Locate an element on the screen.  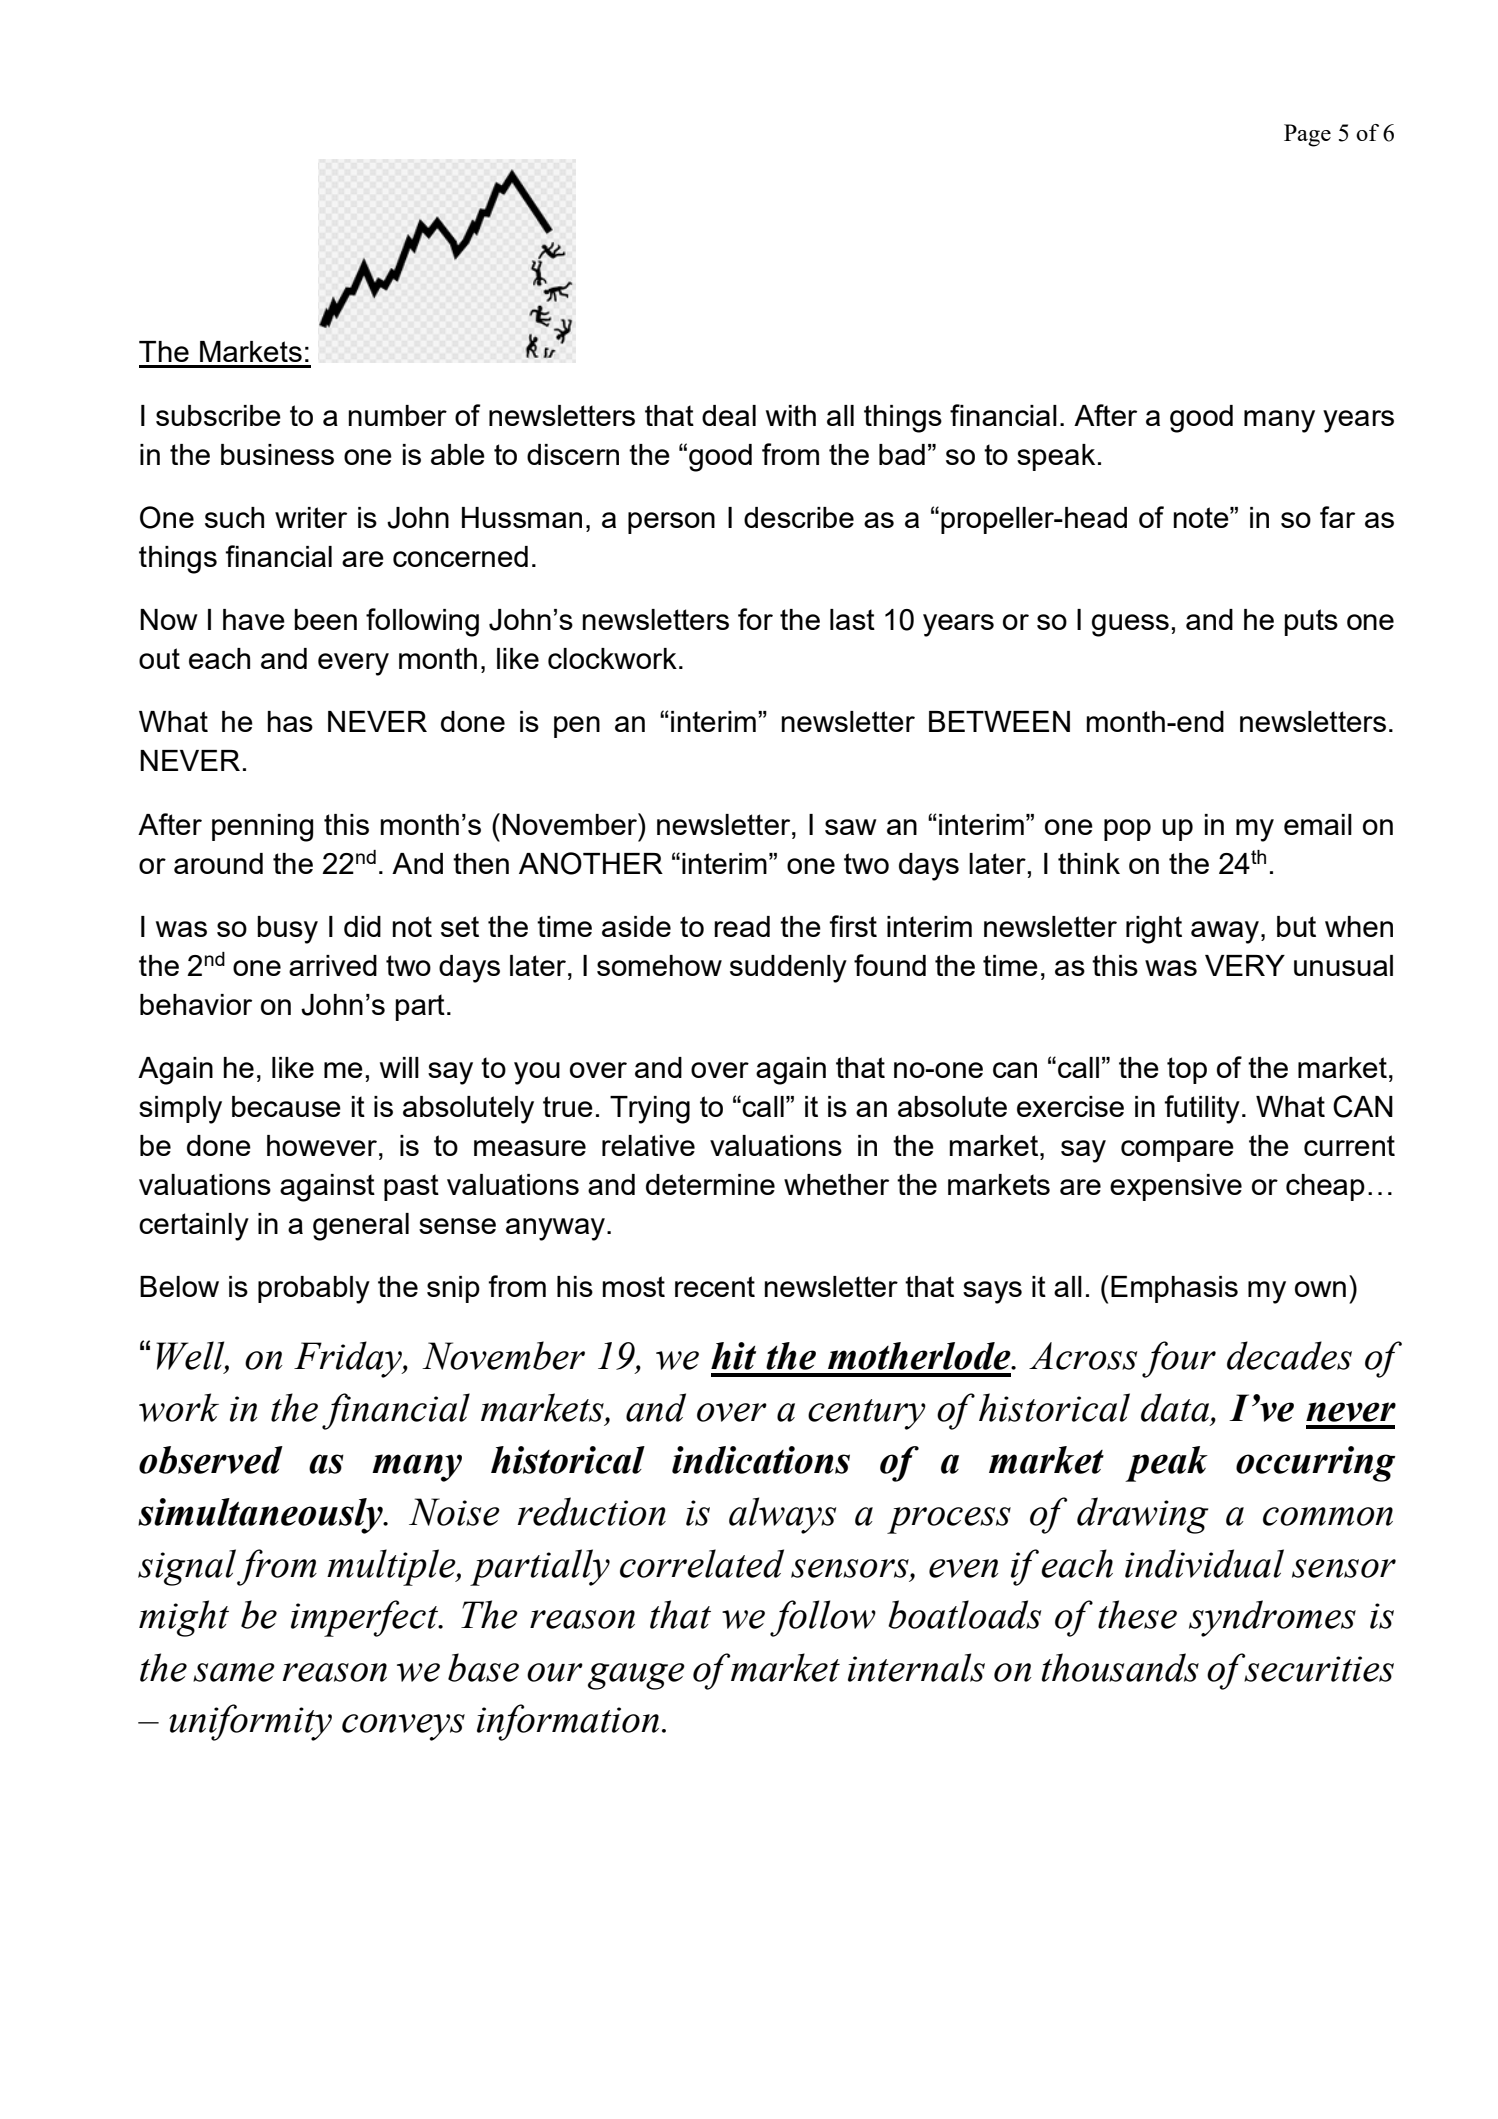
same is located at coordinates (234, 1672).
